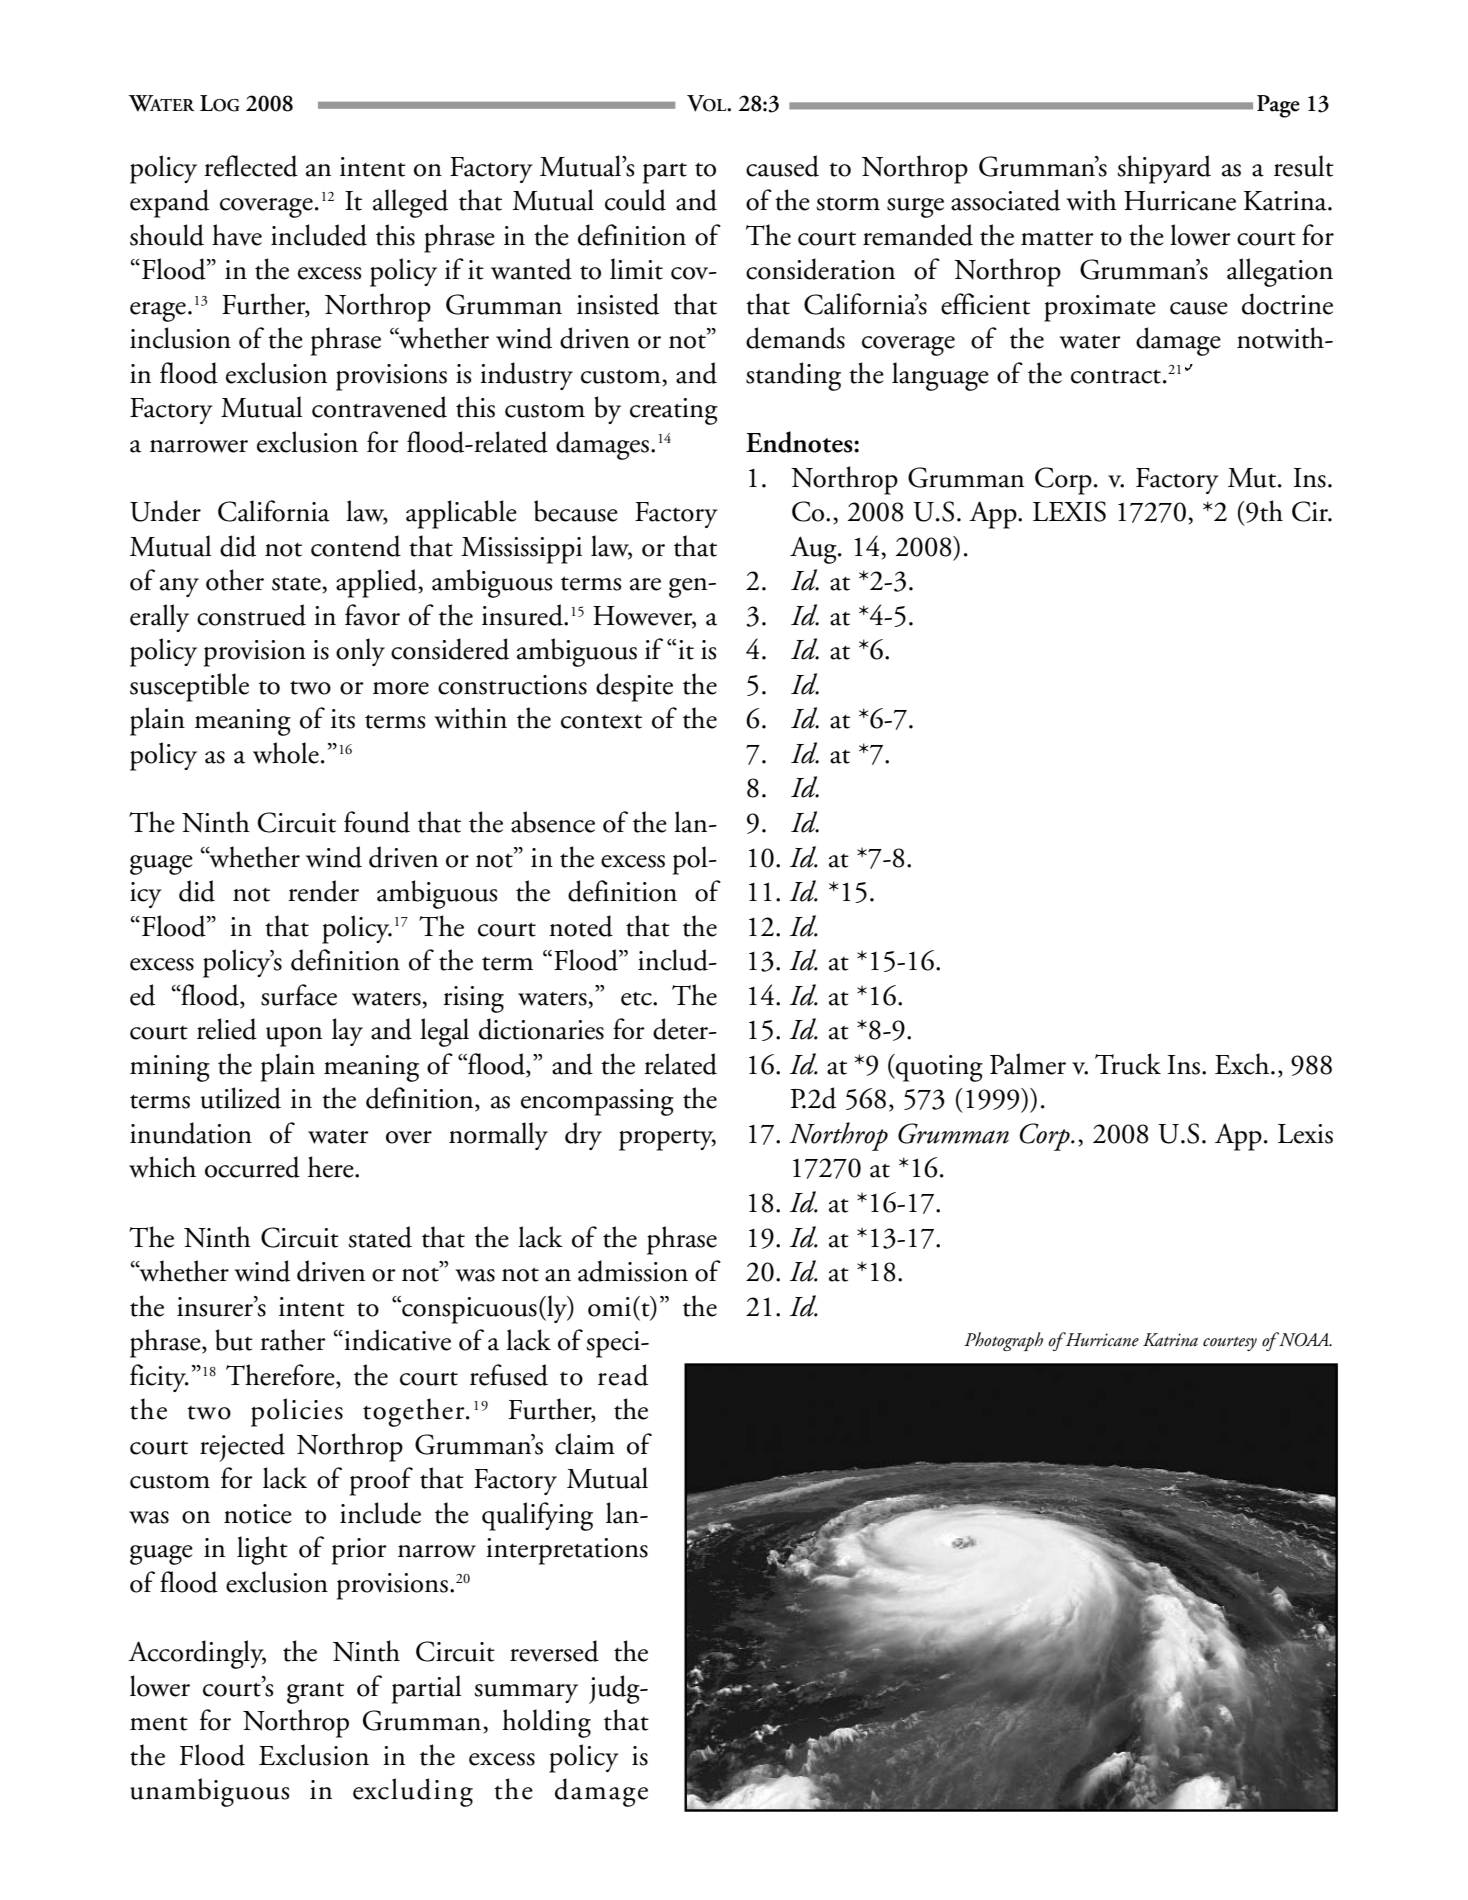 The image size is (1468, 1900). Describe the element at coordinates (343, 719) in the document. I see `its` at that location.
